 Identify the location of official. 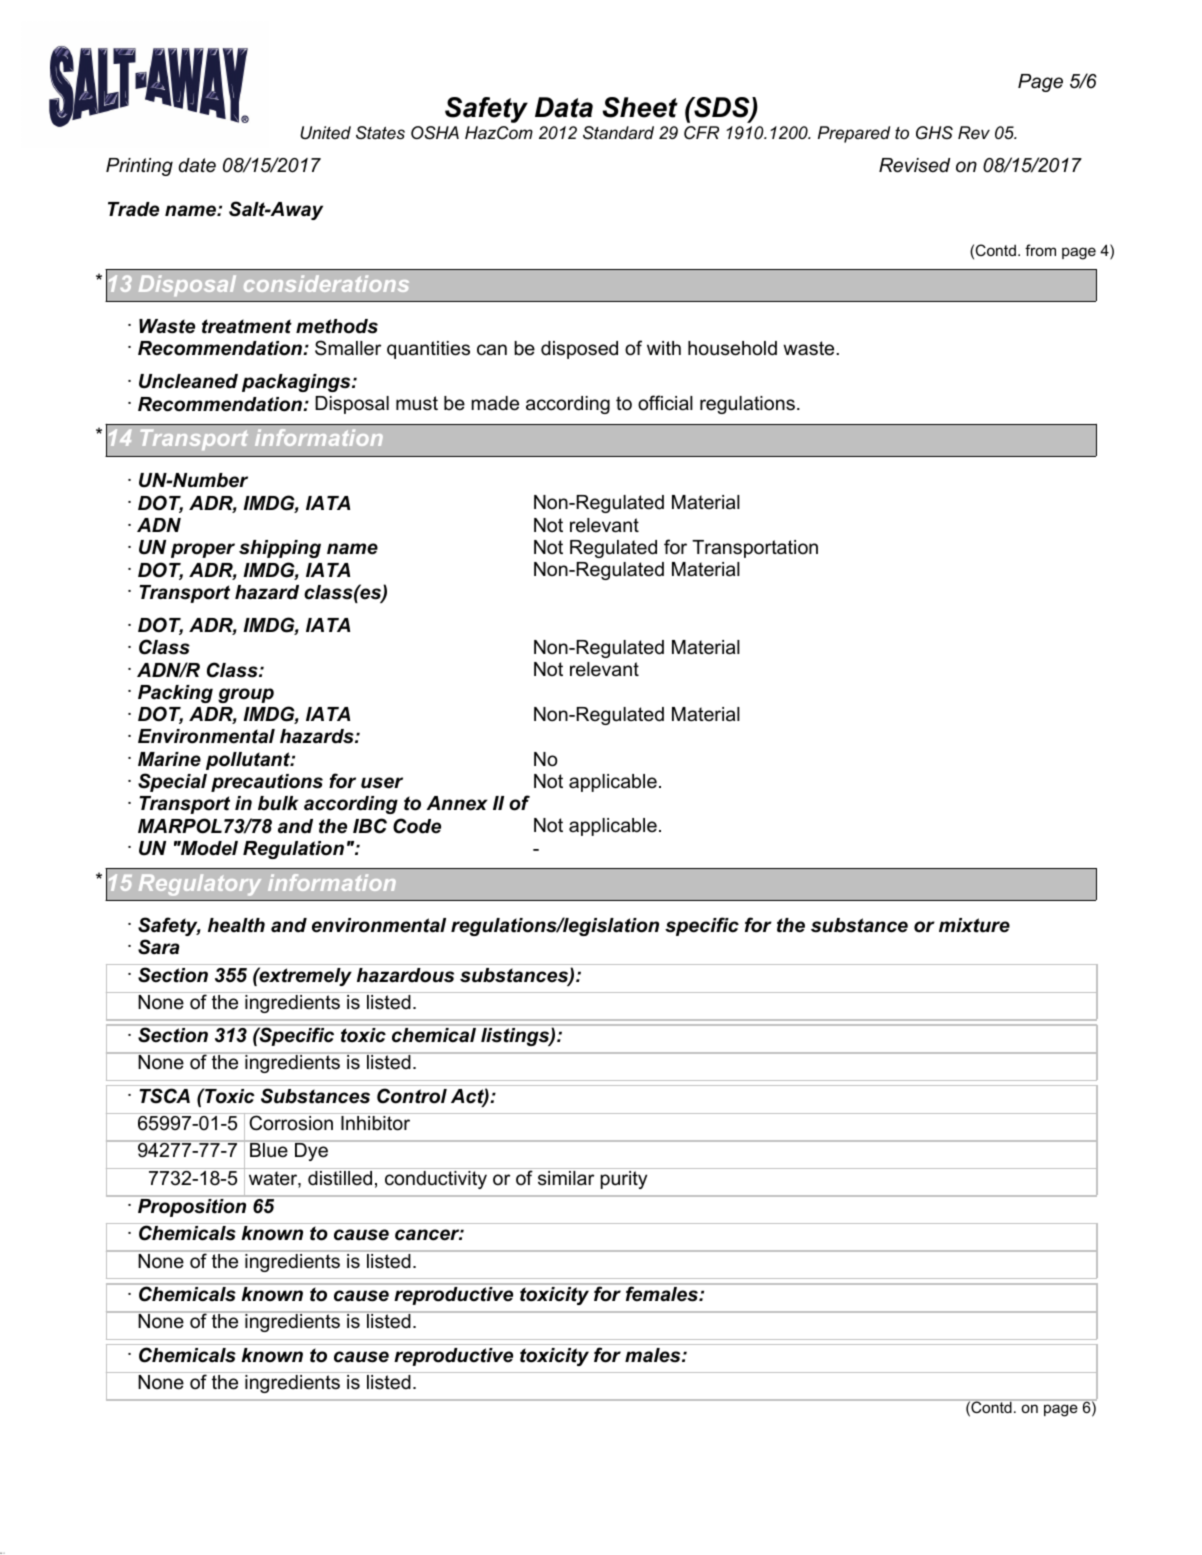
(665, 403).
